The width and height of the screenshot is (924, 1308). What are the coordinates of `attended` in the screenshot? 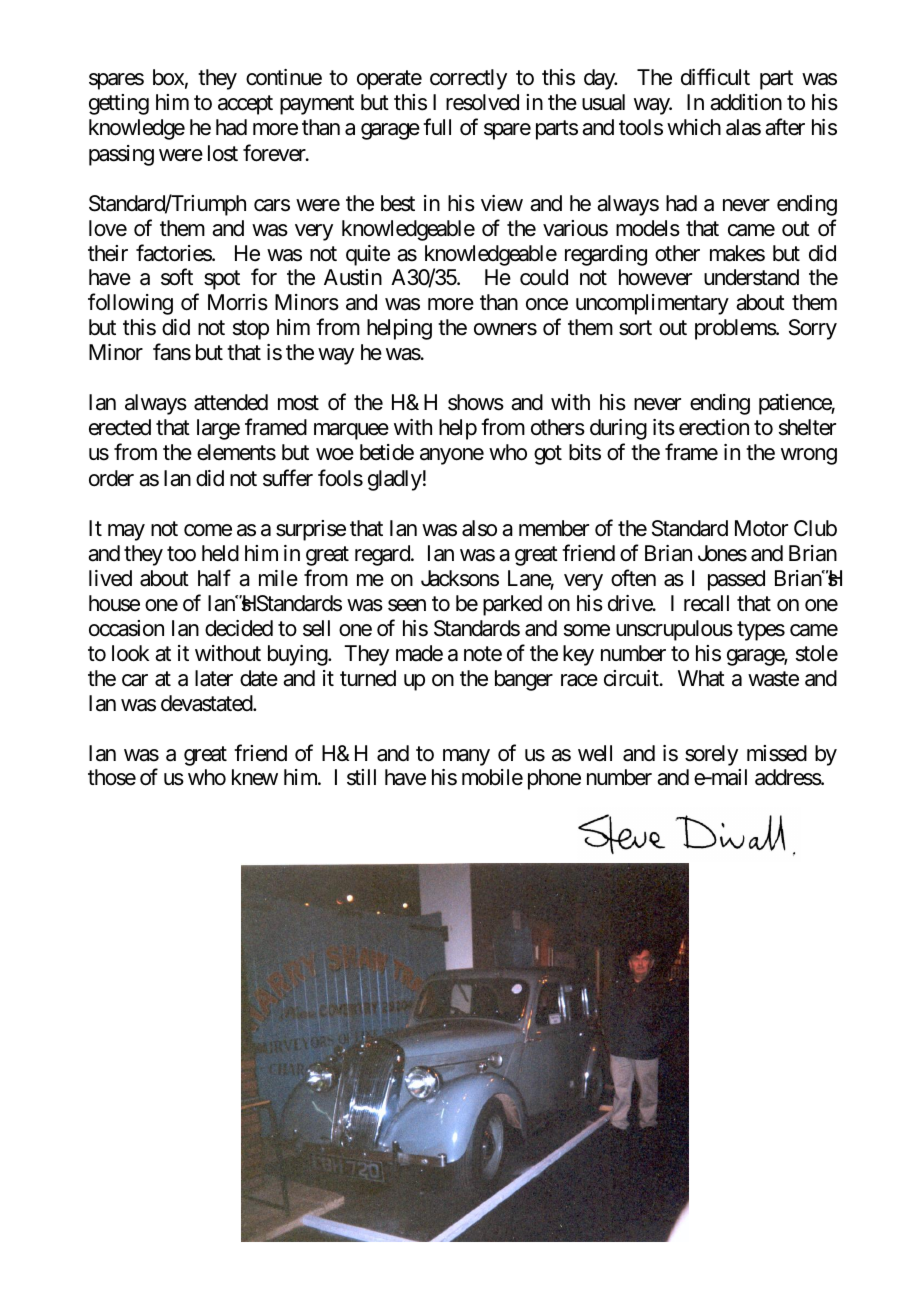 It's located at (231, 402).
